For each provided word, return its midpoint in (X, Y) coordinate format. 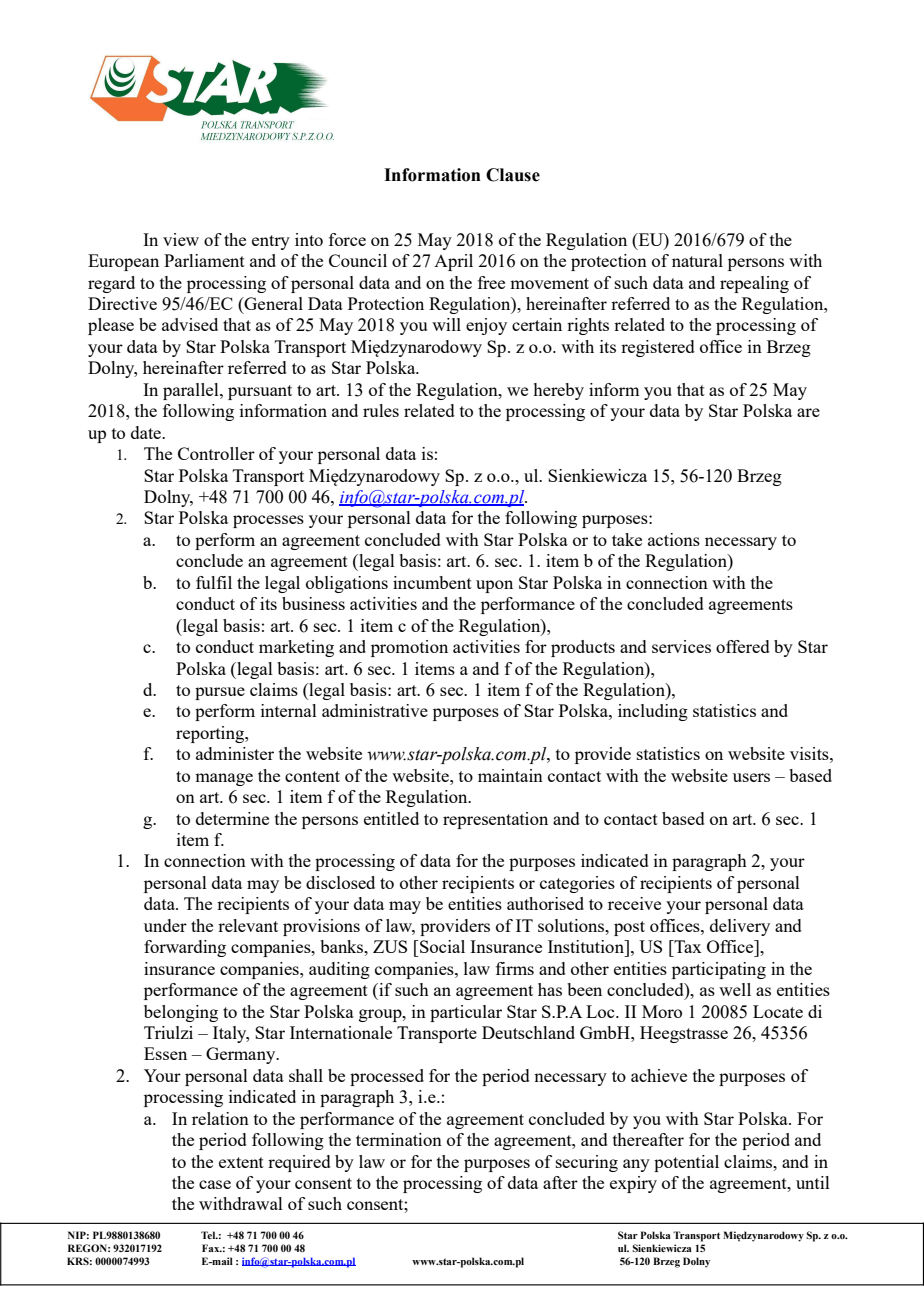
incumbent (432, 582)
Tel (209, 1235)
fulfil (214, 582)
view (181, 239)
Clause (513, 175)
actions (674, 539)
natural (697, 260)
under (165, 925)
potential (686, 1163)
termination (399, 1139)
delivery (740, 927)
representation (495, 820)
